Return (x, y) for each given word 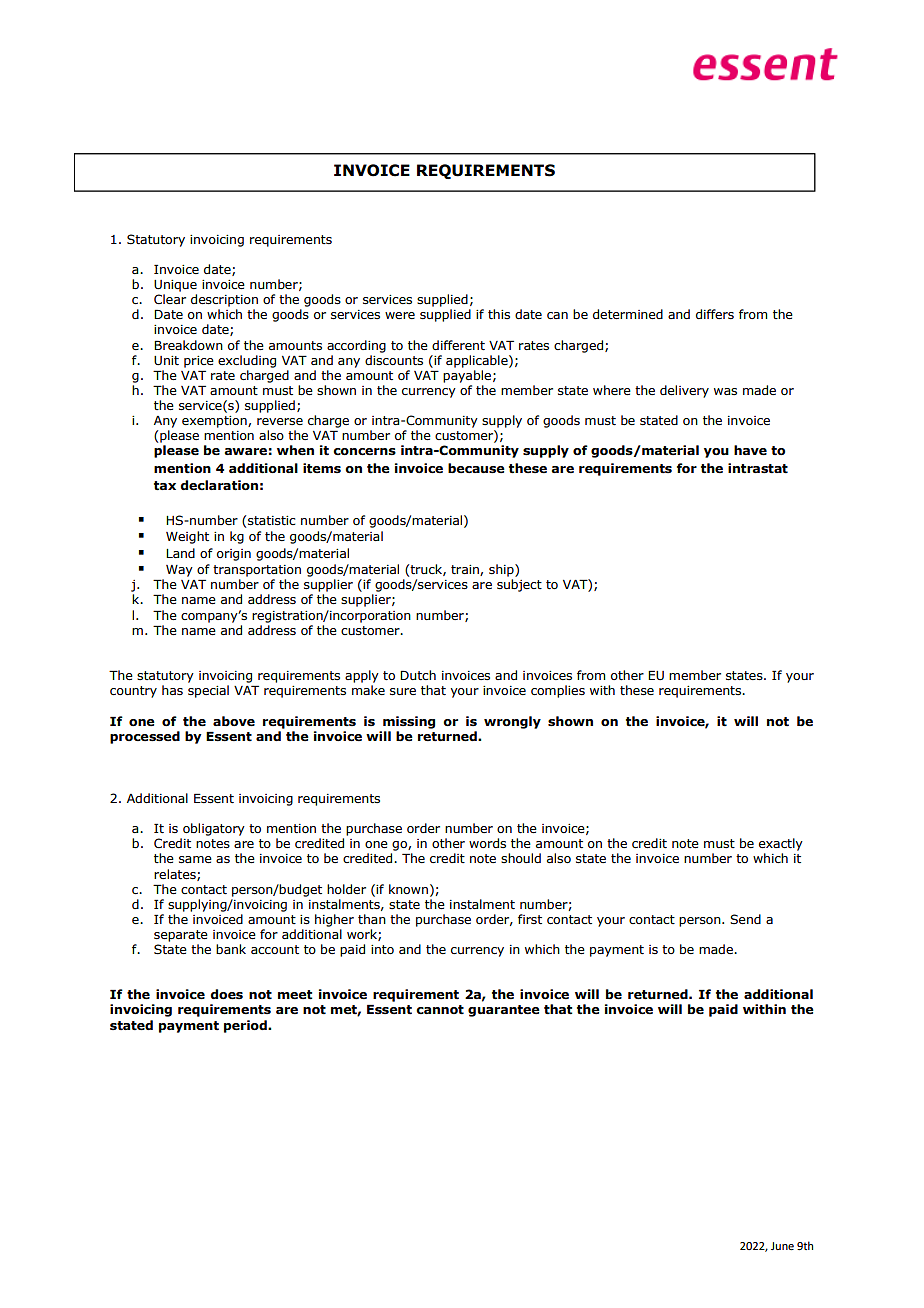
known (408, 889)
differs (715, 314)
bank (231, 949)
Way (179, 571)
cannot (440, 1010)
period (246, 1026)
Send (745, 919)
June (782, 1246)
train (466, 570)
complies (558, 691)
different (458, 345)
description (224, 300)
